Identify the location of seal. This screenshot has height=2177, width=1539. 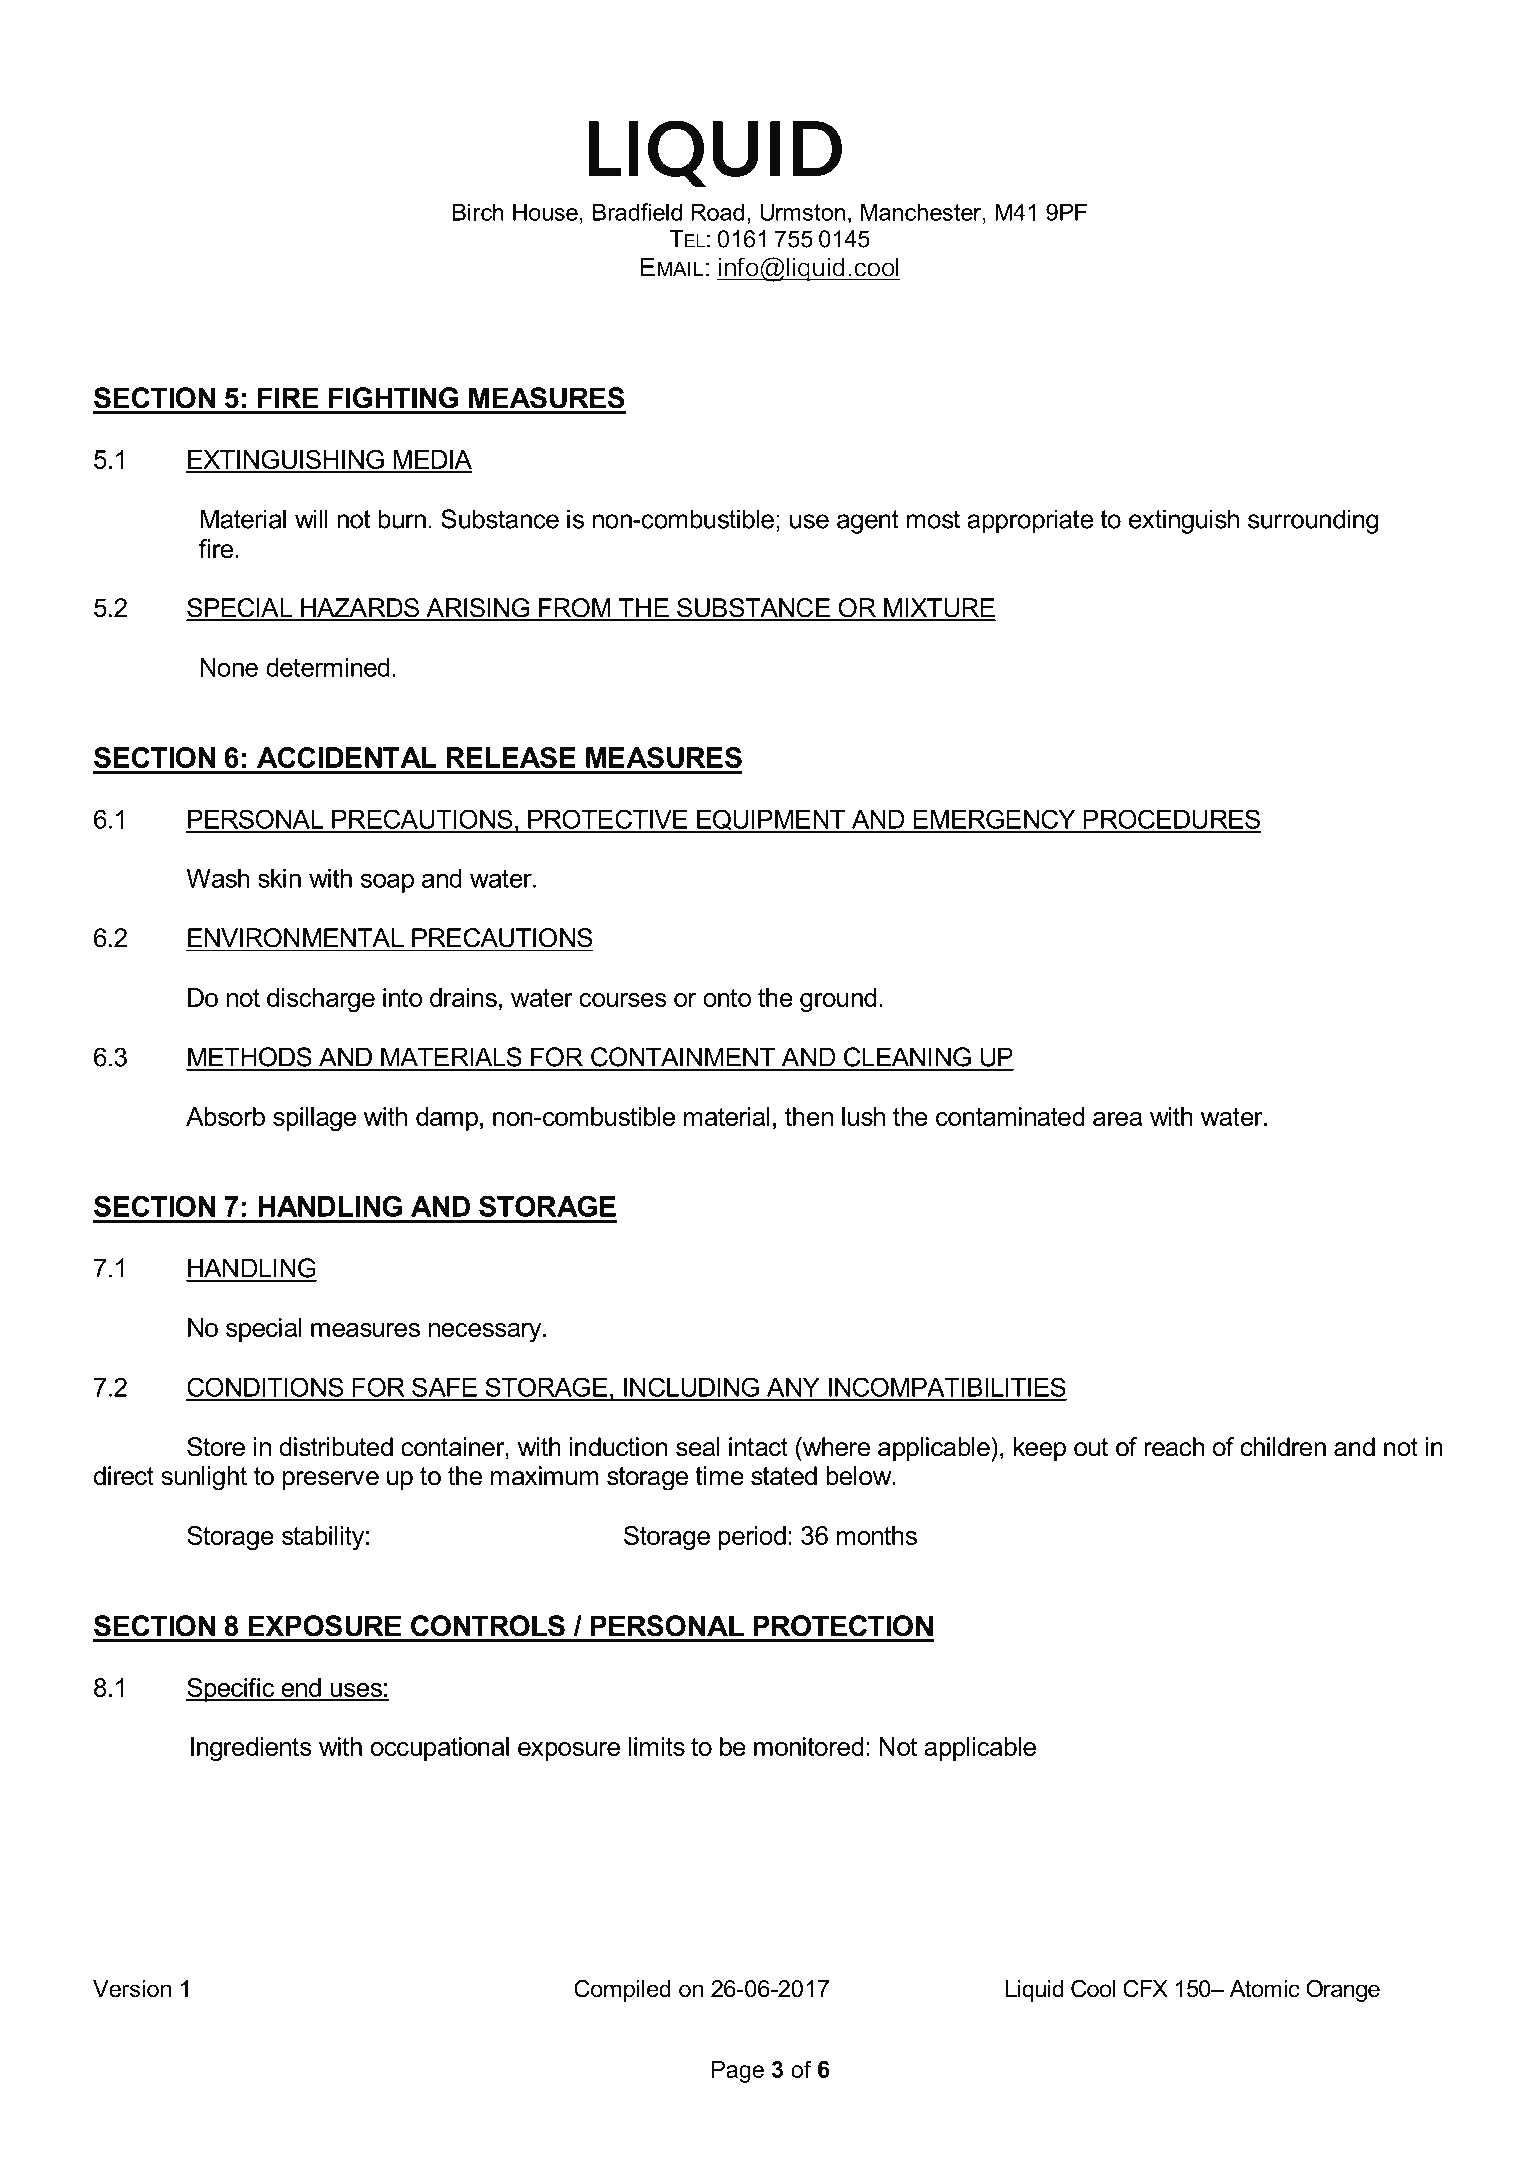
(698, 1447).
